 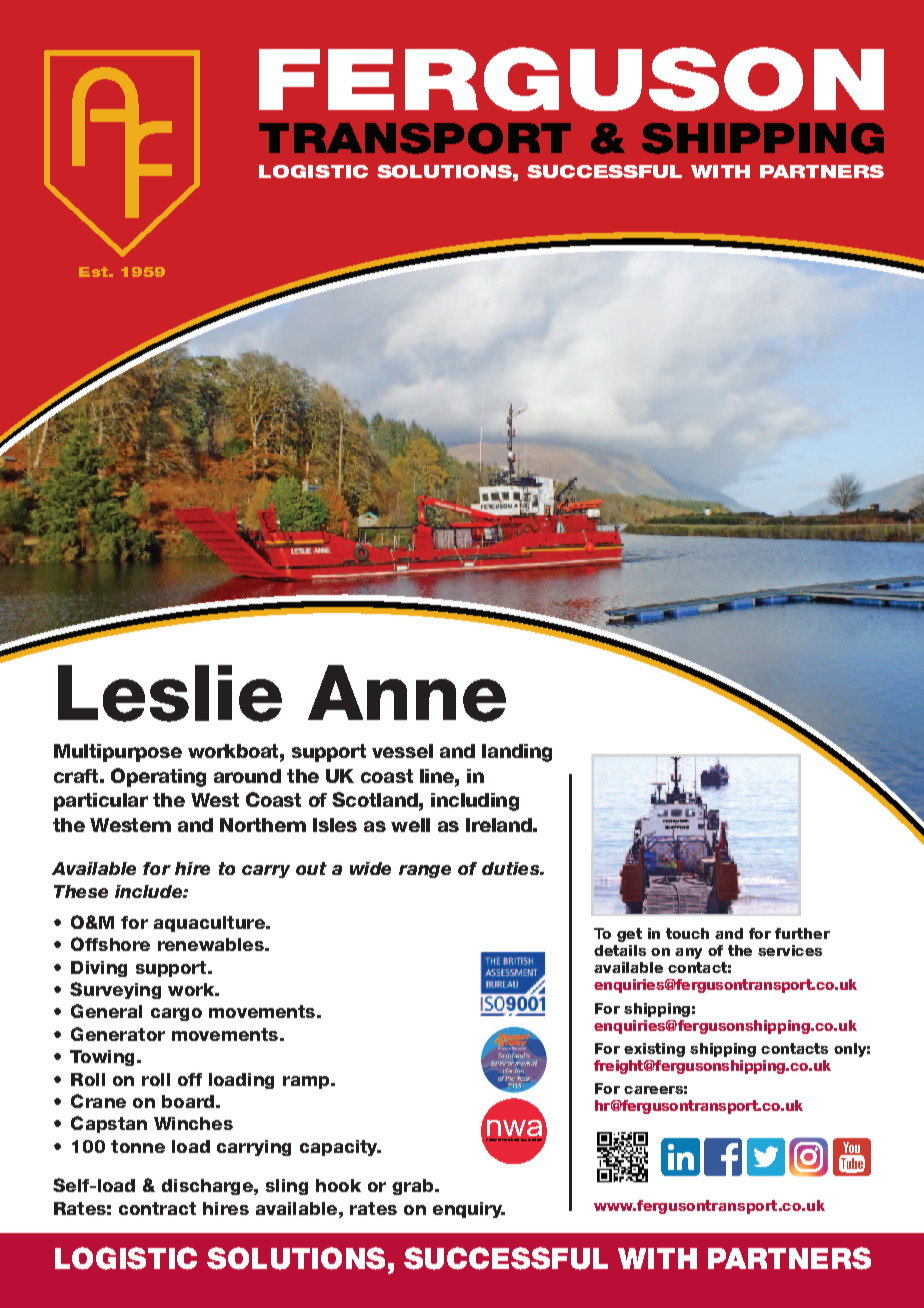 I want to click on Leslie, so click(x=170, y=693).
